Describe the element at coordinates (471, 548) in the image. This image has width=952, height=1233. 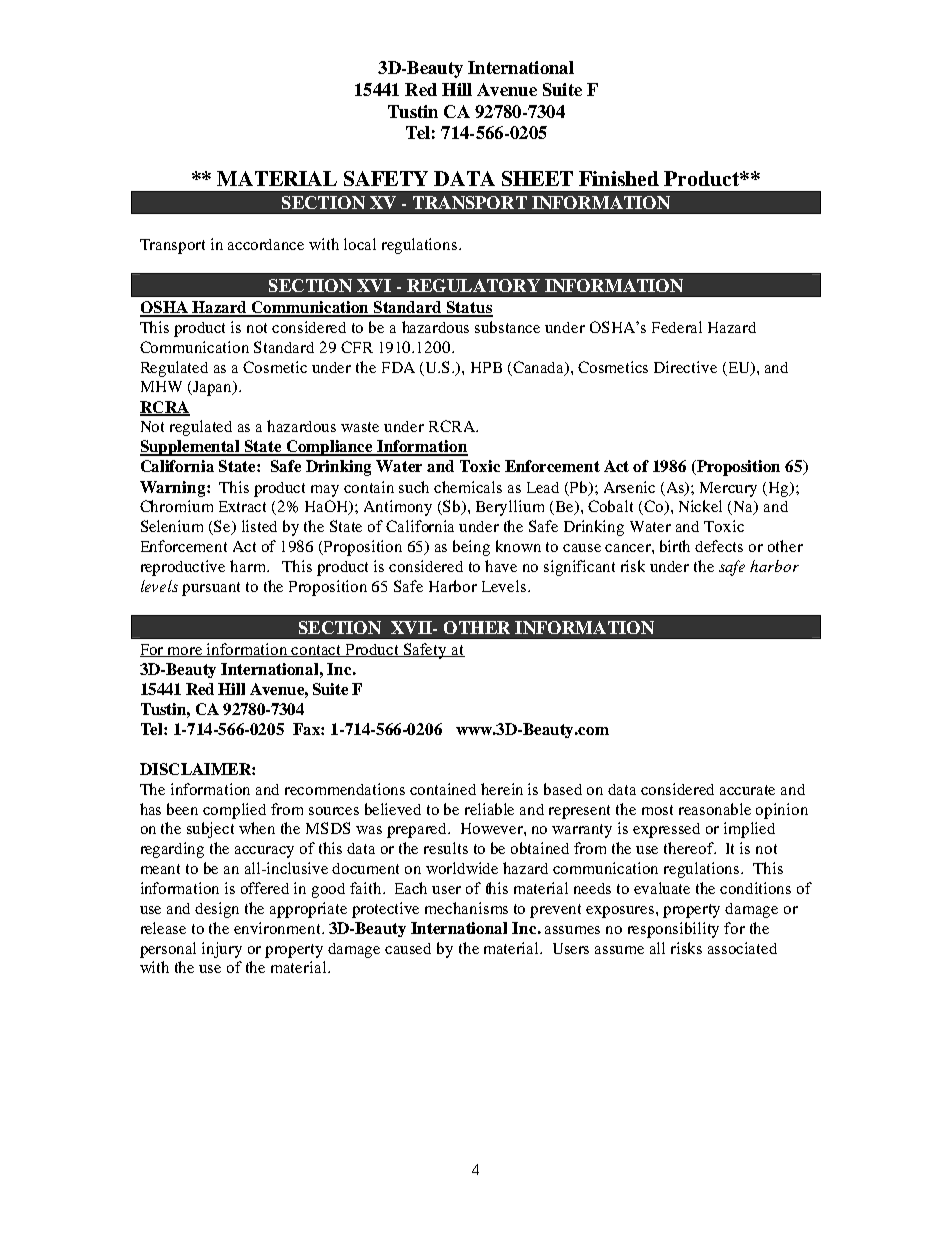
I see `being` at that location.
